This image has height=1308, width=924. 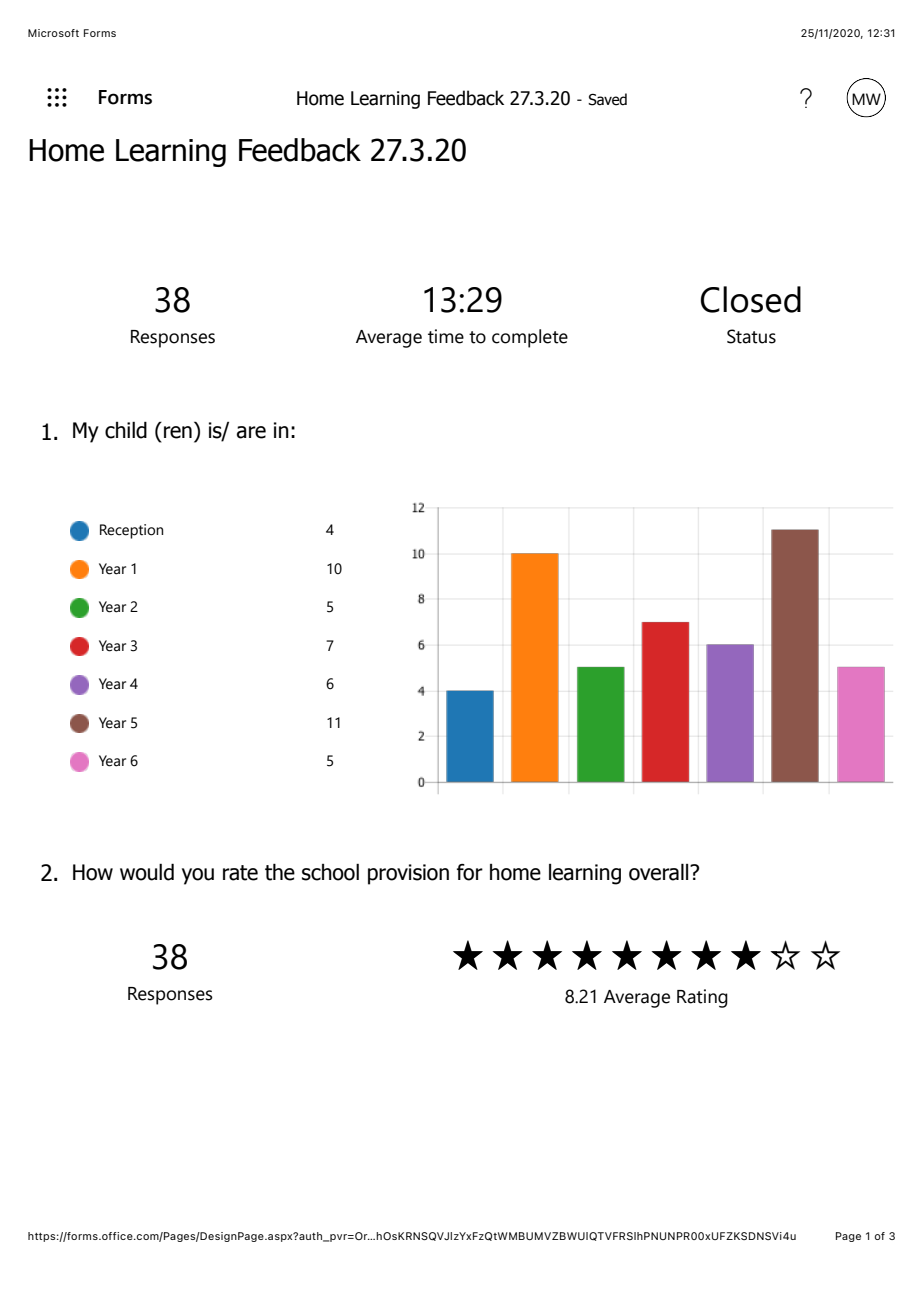 What do you see at coordinates (131, 531) in the image?
I see `Reception` at bounding box center [131, 531].
